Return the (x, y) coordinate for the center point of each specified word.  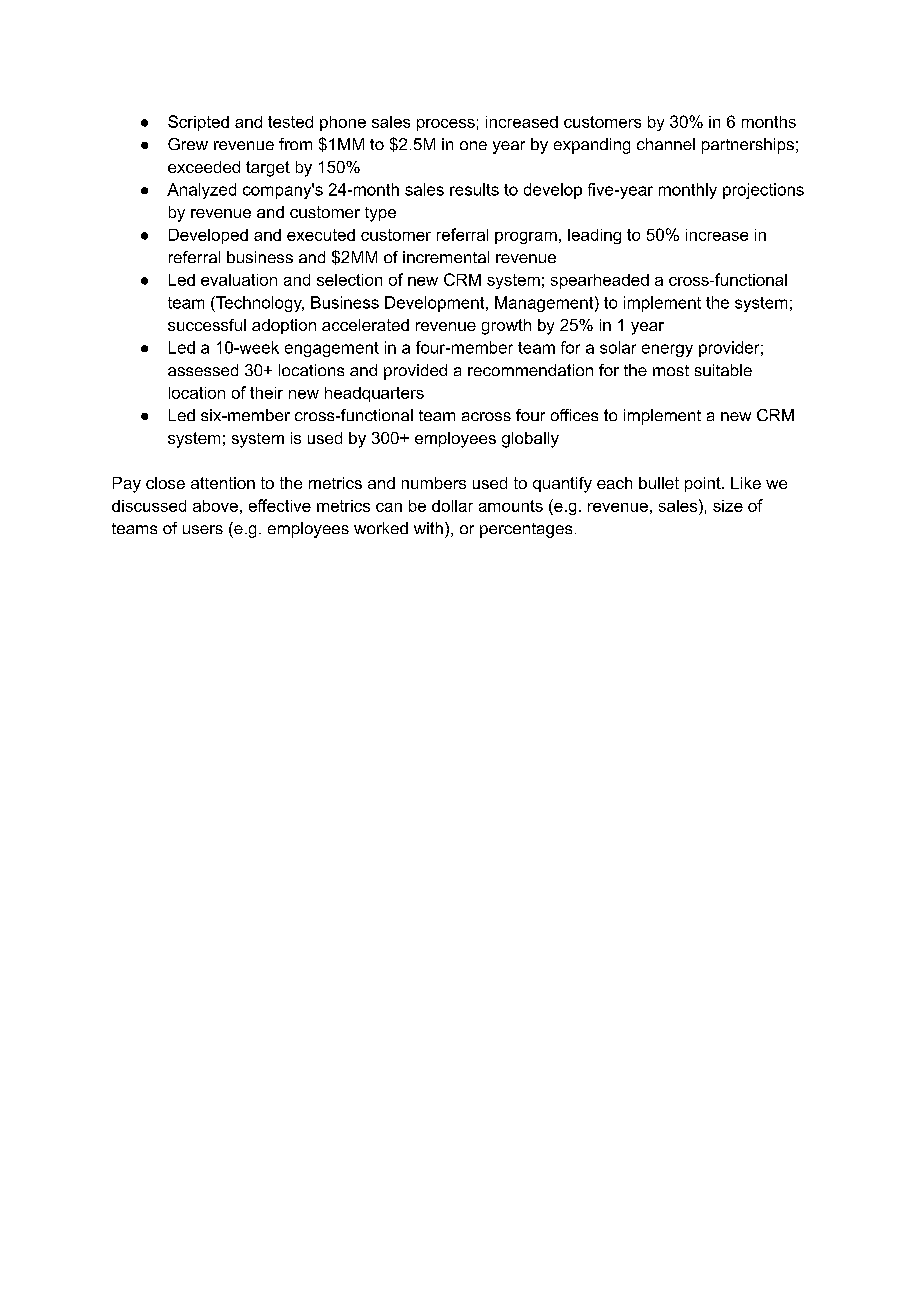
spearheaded (600, 281)
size (728, 506)
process (446, 125)
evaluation (239, 280)
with (428, 528)
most (671, 370)
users (203, 529)
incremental (446, 257)
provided (415, 372)
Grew (188, 144)
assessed (203, 370)
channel (666, 144)
